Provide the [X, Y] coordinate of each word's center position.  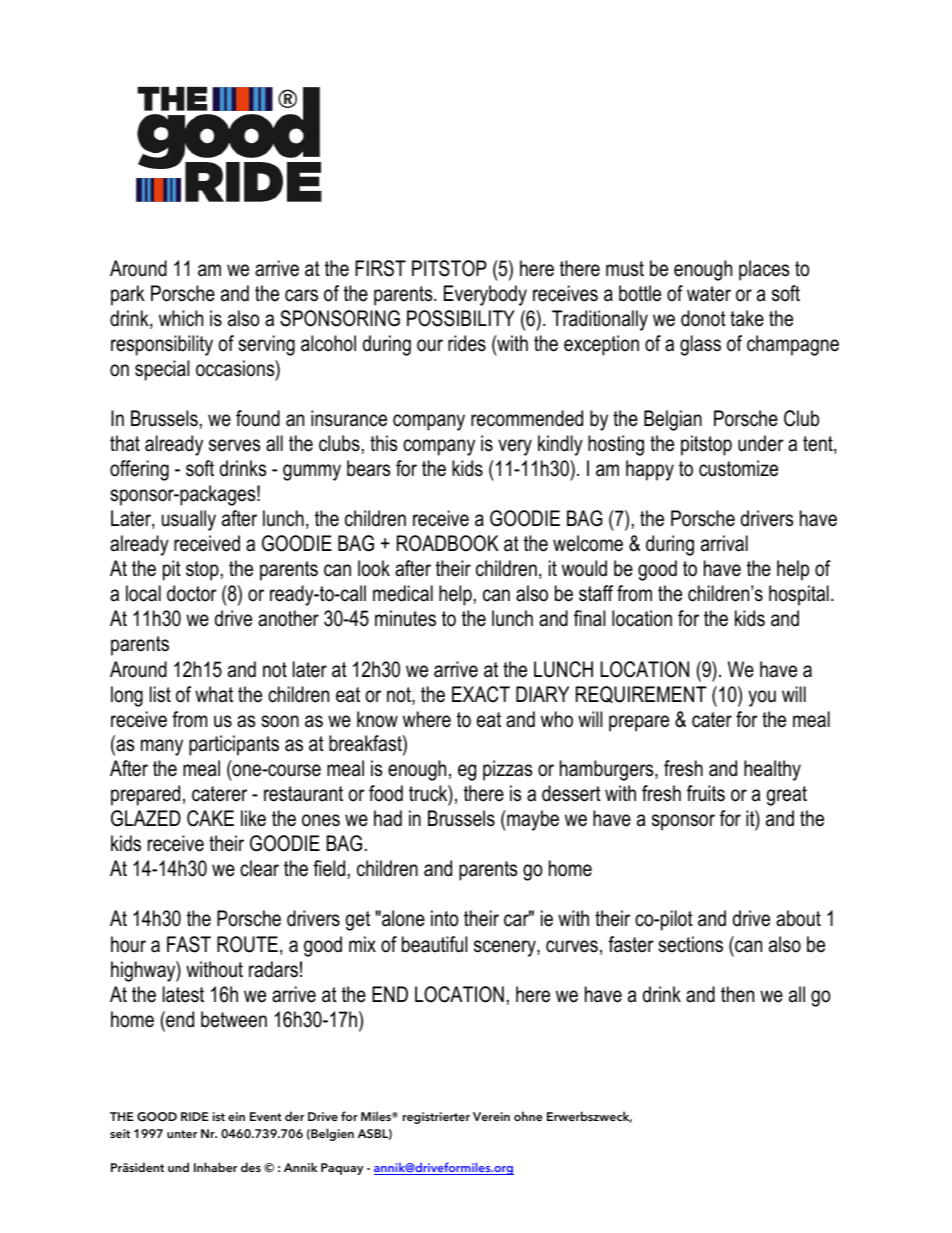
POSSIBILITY [461, 318]
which [181, 318]
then [737, 994]
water [709, 294]
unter [182, 1134]
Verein [491, 1116]
